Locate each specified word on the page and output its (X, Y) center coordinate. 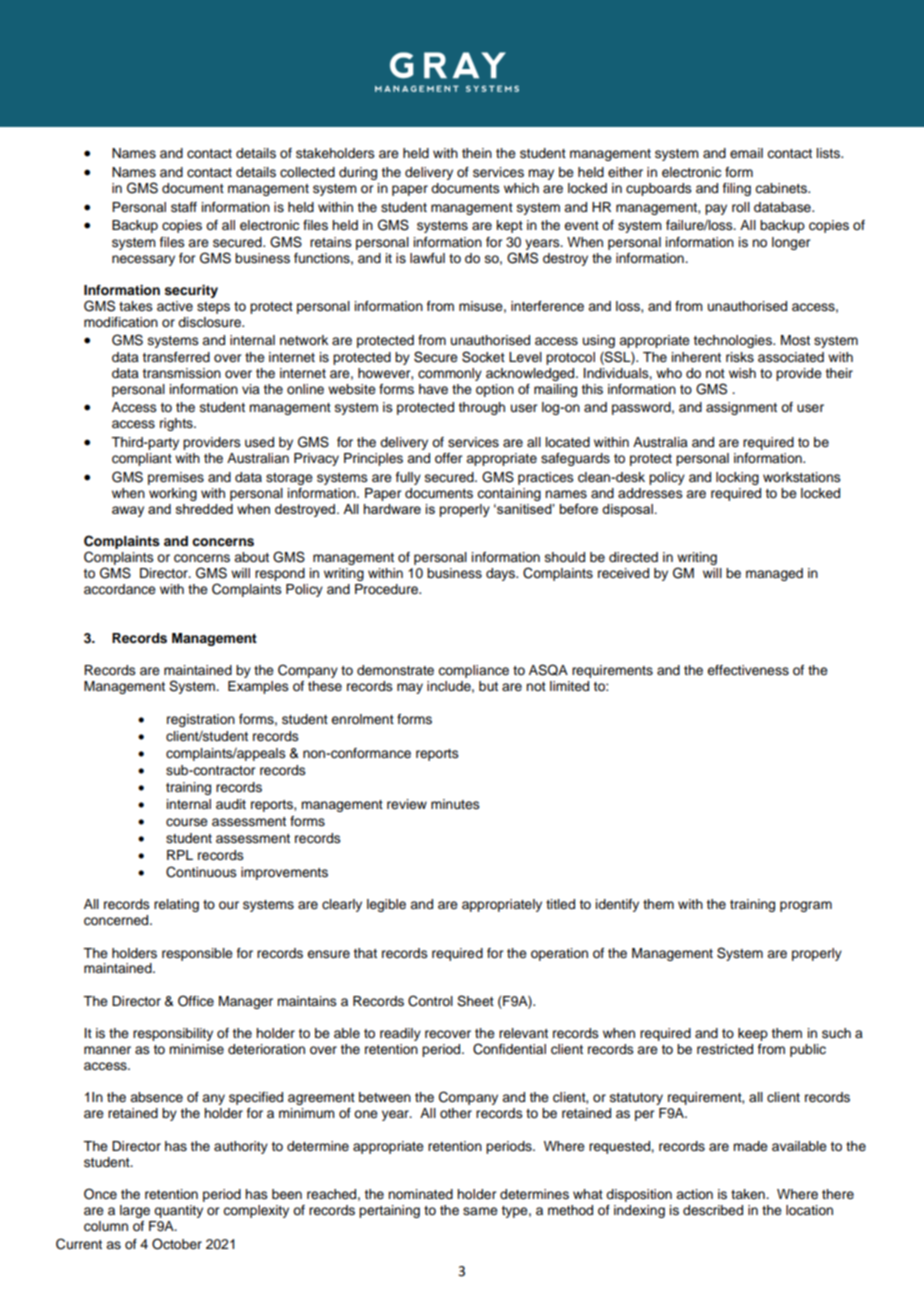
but (488, 686)
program (806, 906)
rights (177, 424)
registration (201, 720)
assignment (741, 408)
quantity (178, 1211)
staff (184, 207)
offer (448, 458)
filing (737, 189)
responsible (197, 954)
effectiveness (748, 670)
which (521, 188)
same (480, 1211)
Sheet (475, 1001)
